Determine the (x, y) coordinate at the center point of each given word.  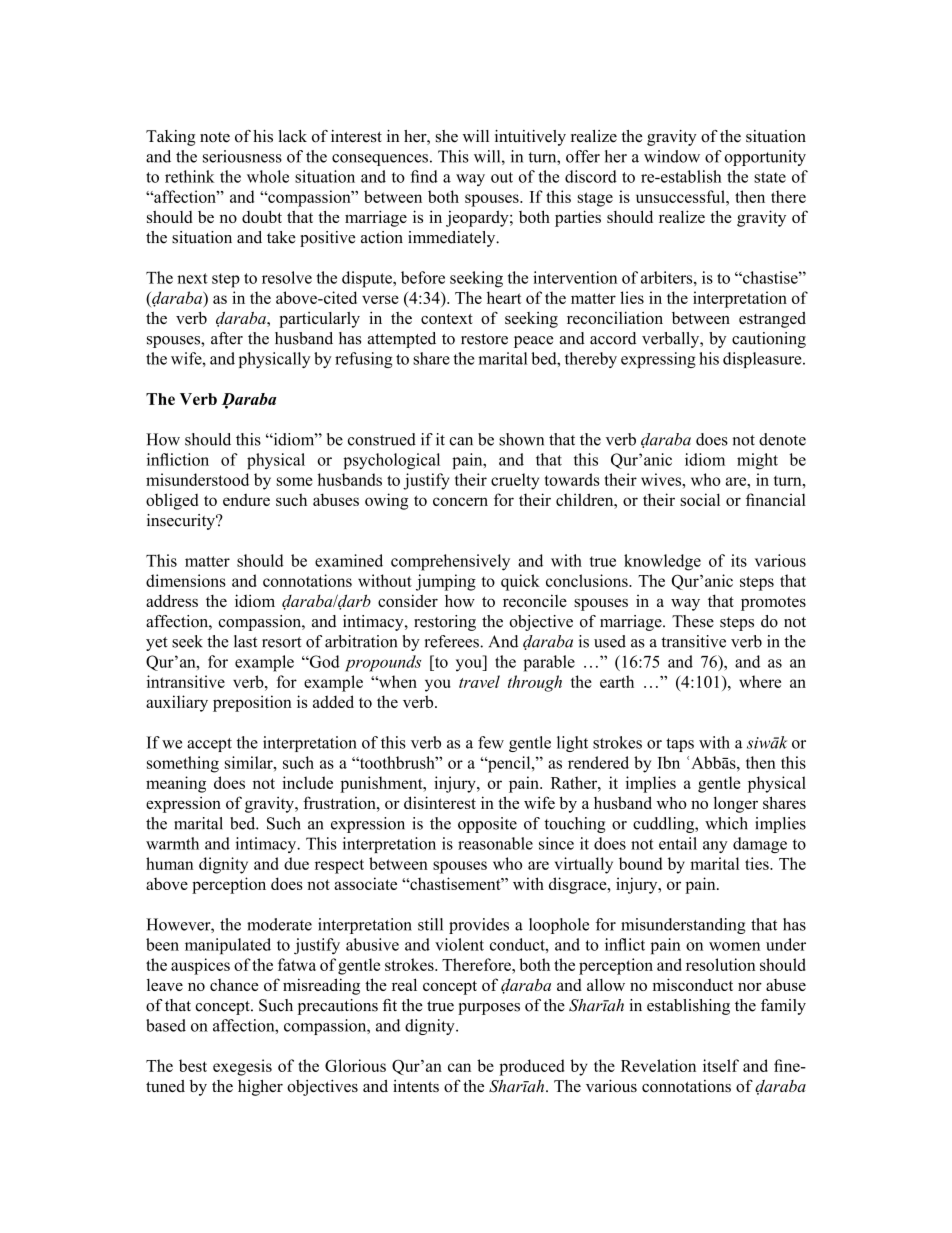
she (447, 136)
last (245, 641)
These (693, 621)
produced (532, 1067)
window (672, 156)
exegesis (242, 1067)
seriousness (242, 156)
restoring (445, 623)
